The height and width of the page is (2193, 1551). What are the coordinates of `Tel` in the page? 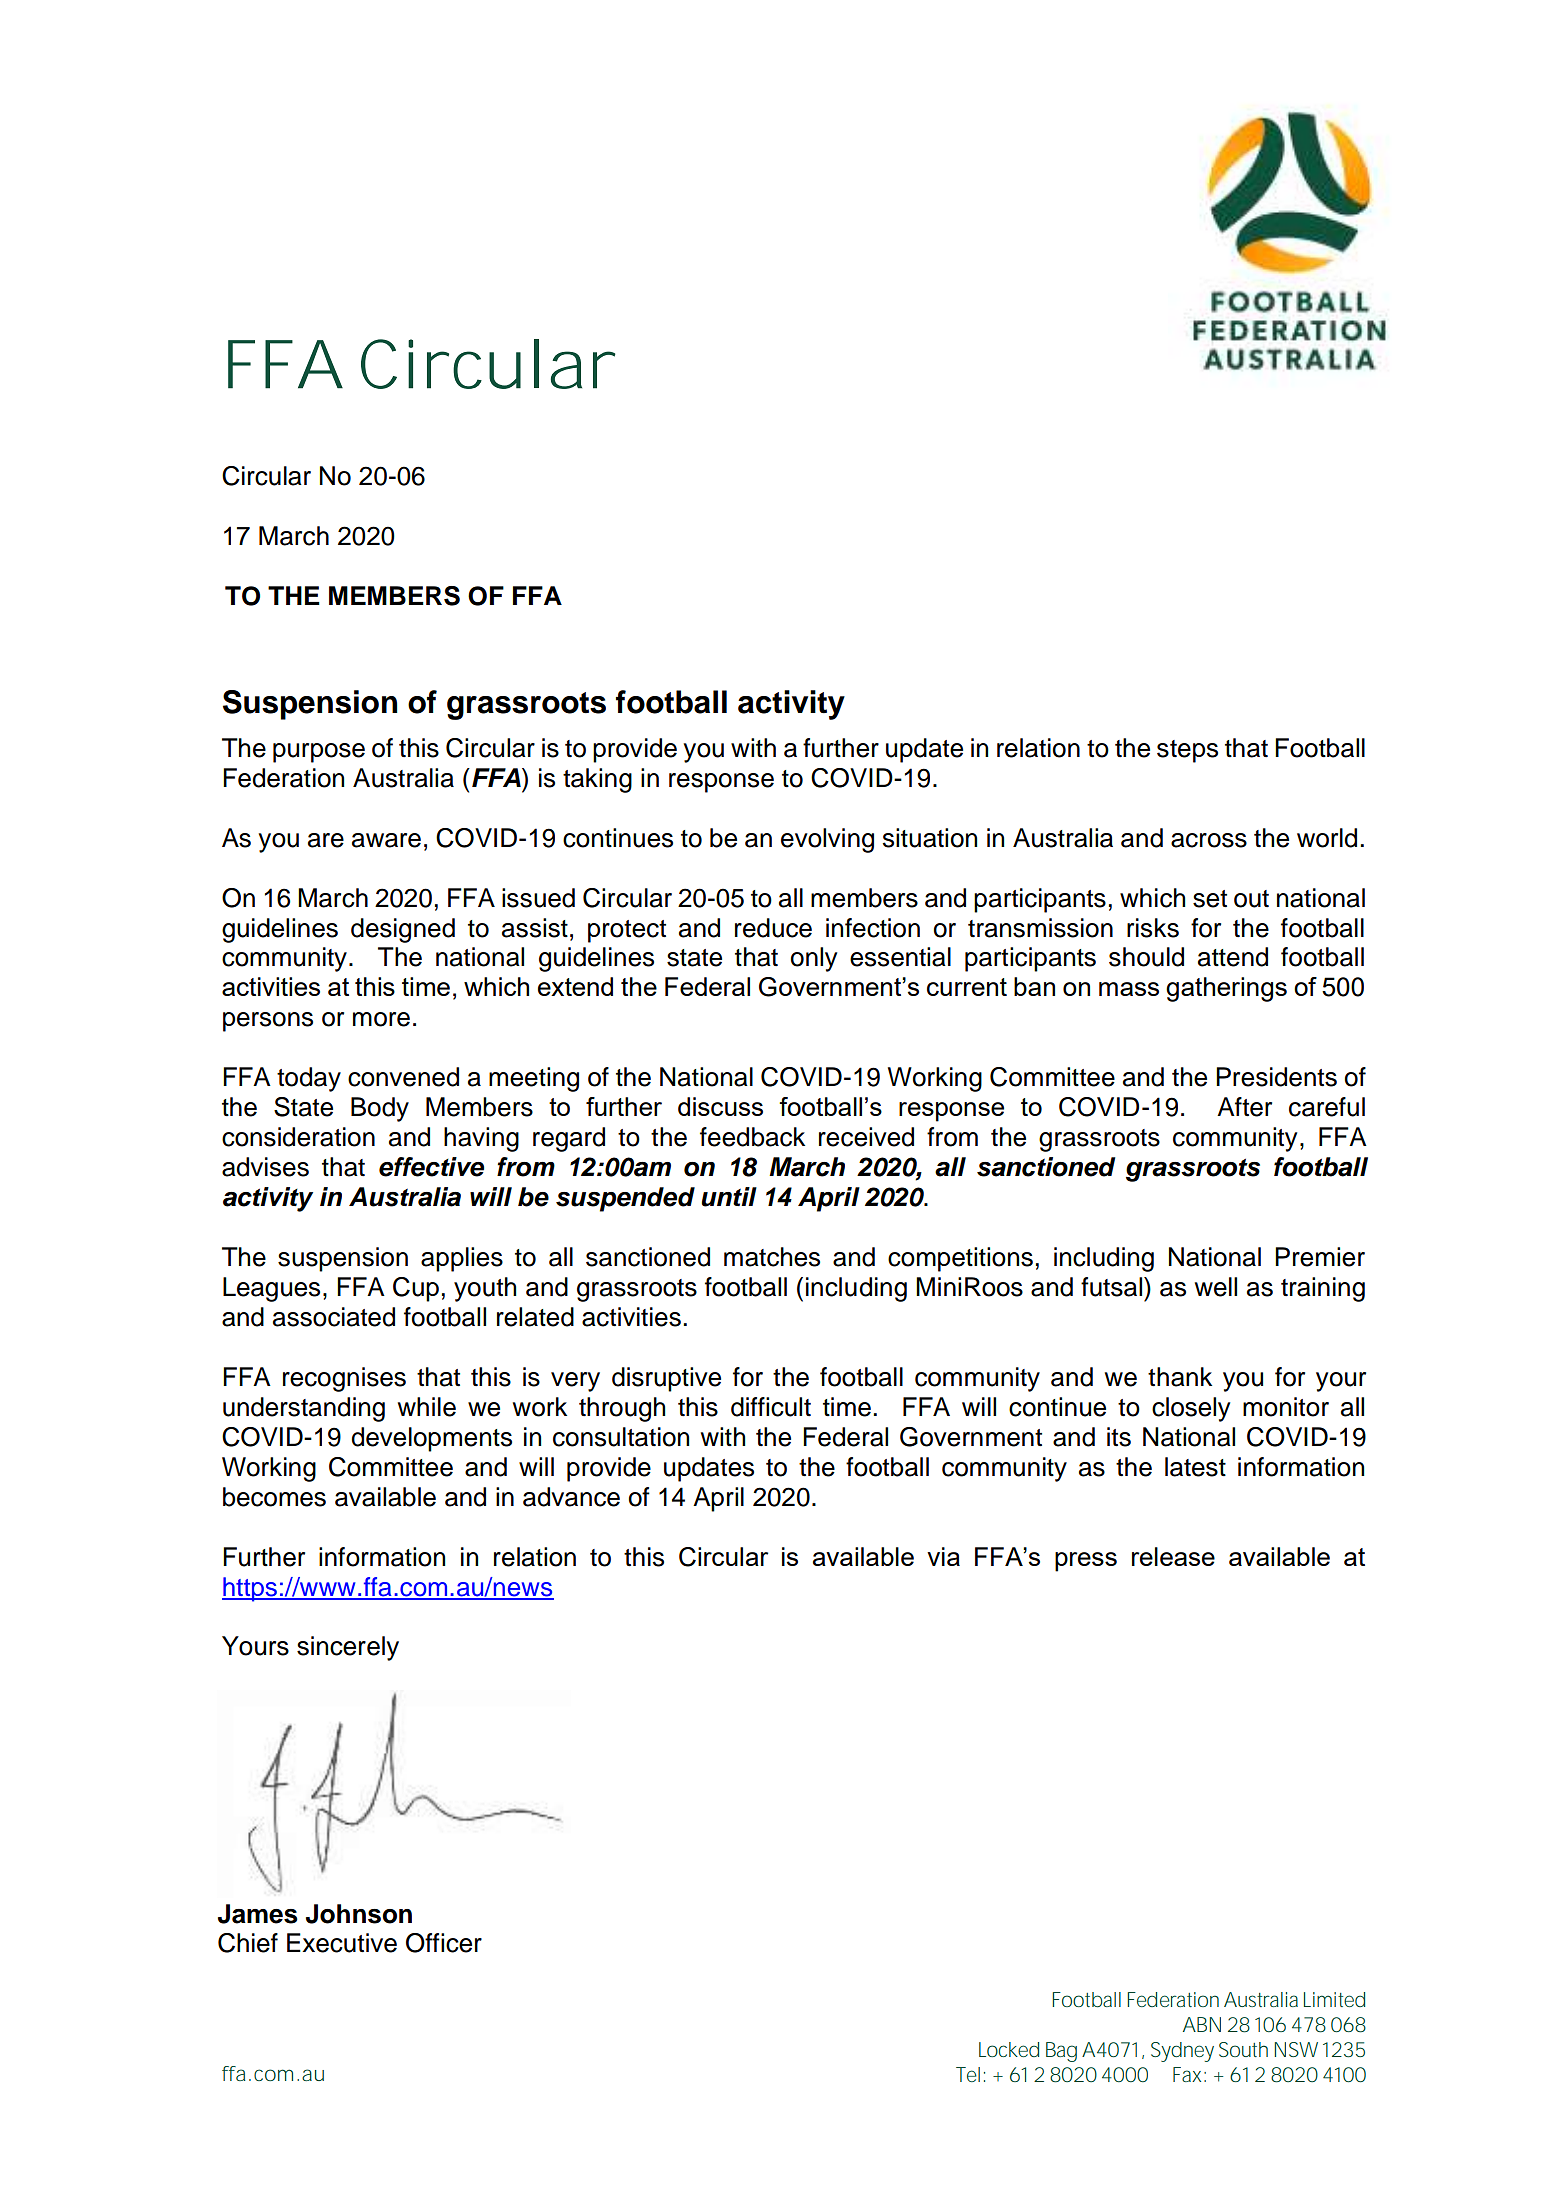 It's located at (968, 2074).
